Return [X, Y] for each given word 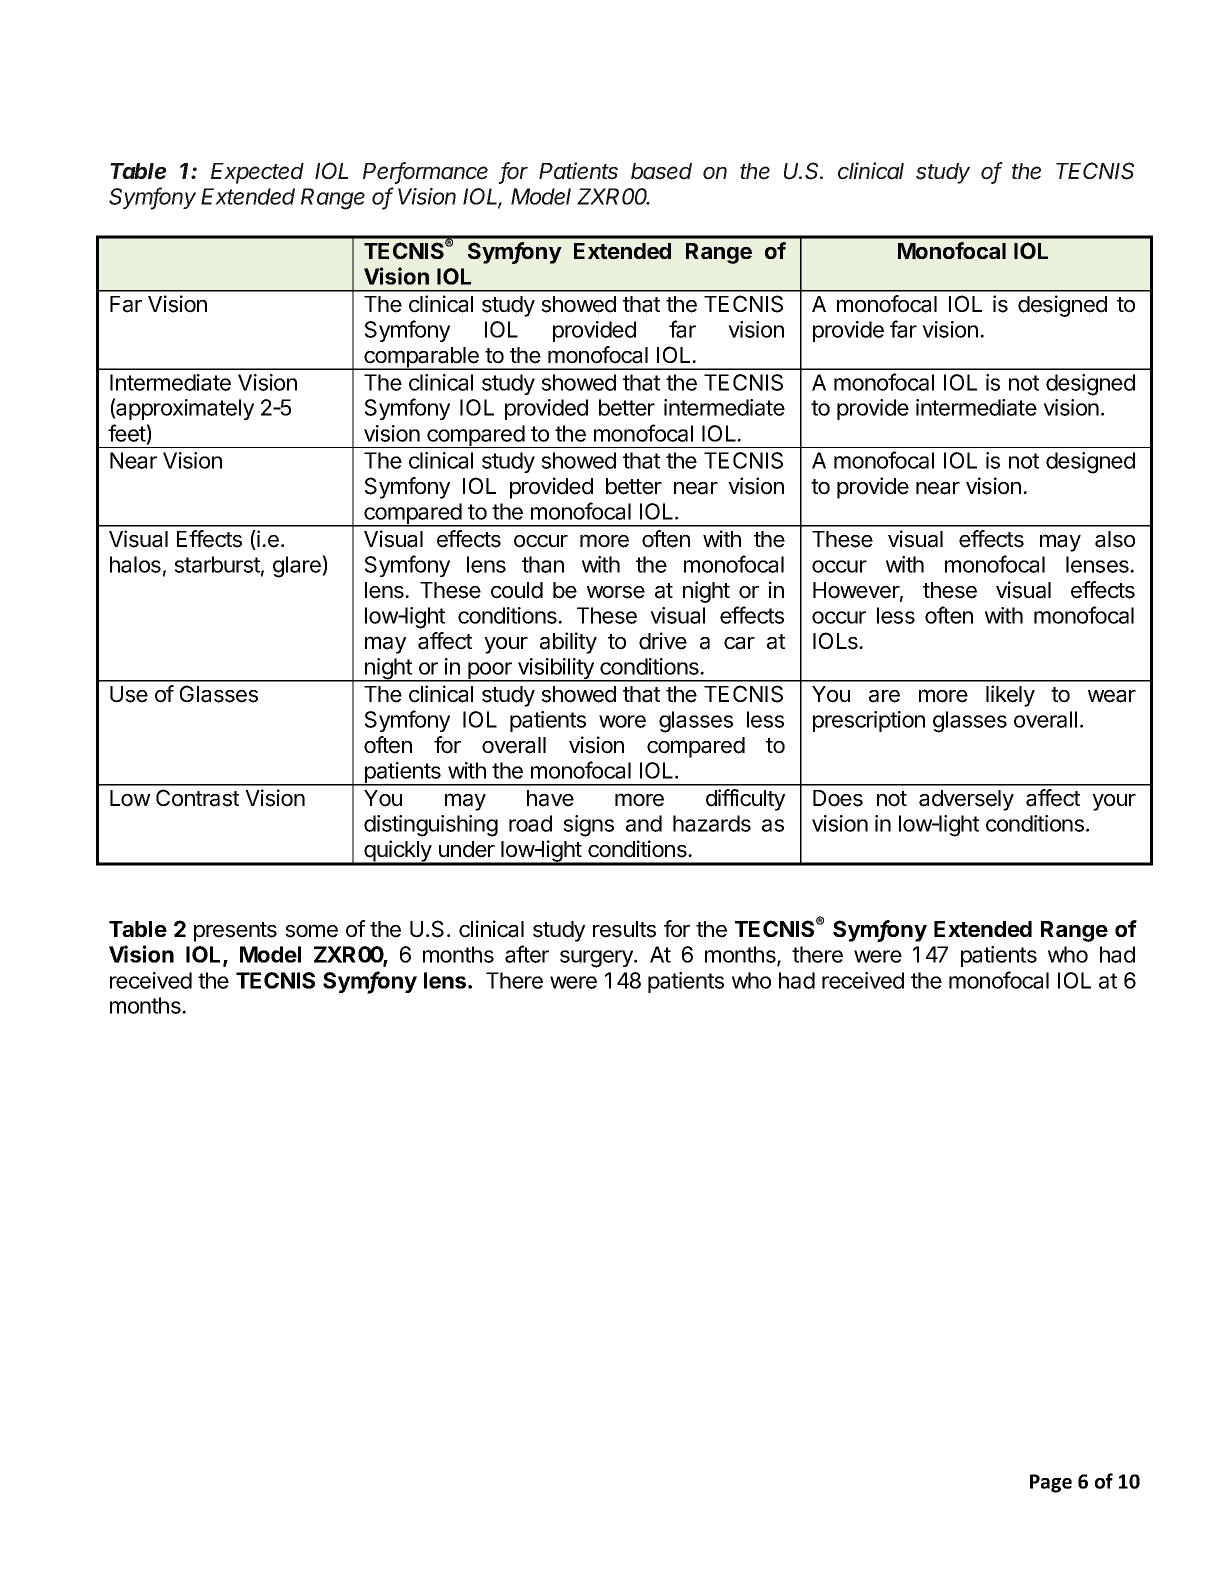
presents [235, 932]
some [311, 931]
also [1115, 539]
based [661, 171]
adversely [966, 800]
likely [1010, 696]
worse [616, 592]
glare [298, 566]
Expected [257, 173]
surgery [597, 959]
